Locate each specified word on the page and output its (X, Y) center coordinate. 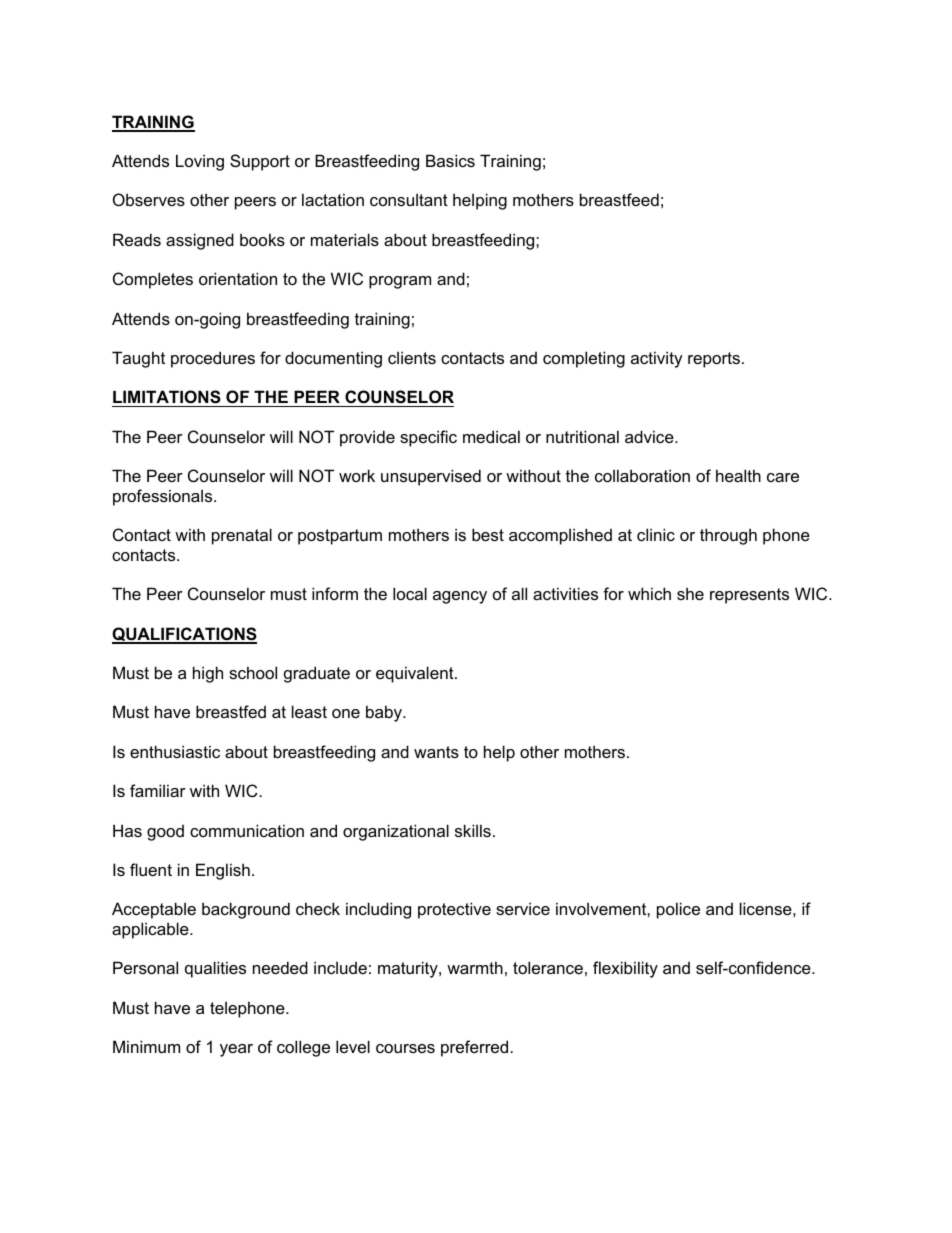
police (678, 910)
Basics (450, 160)
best (488, 534)
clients (412, 357)
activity (657, 359)
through (728, 536)
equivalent (416, 674)
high (208, 674)
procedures (213, 359)
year (236, 1050)
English (223, 871)
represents (749, 596)
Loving (200, 162)
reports (714, 360)
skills (473, 830)
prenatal (242, 536)
